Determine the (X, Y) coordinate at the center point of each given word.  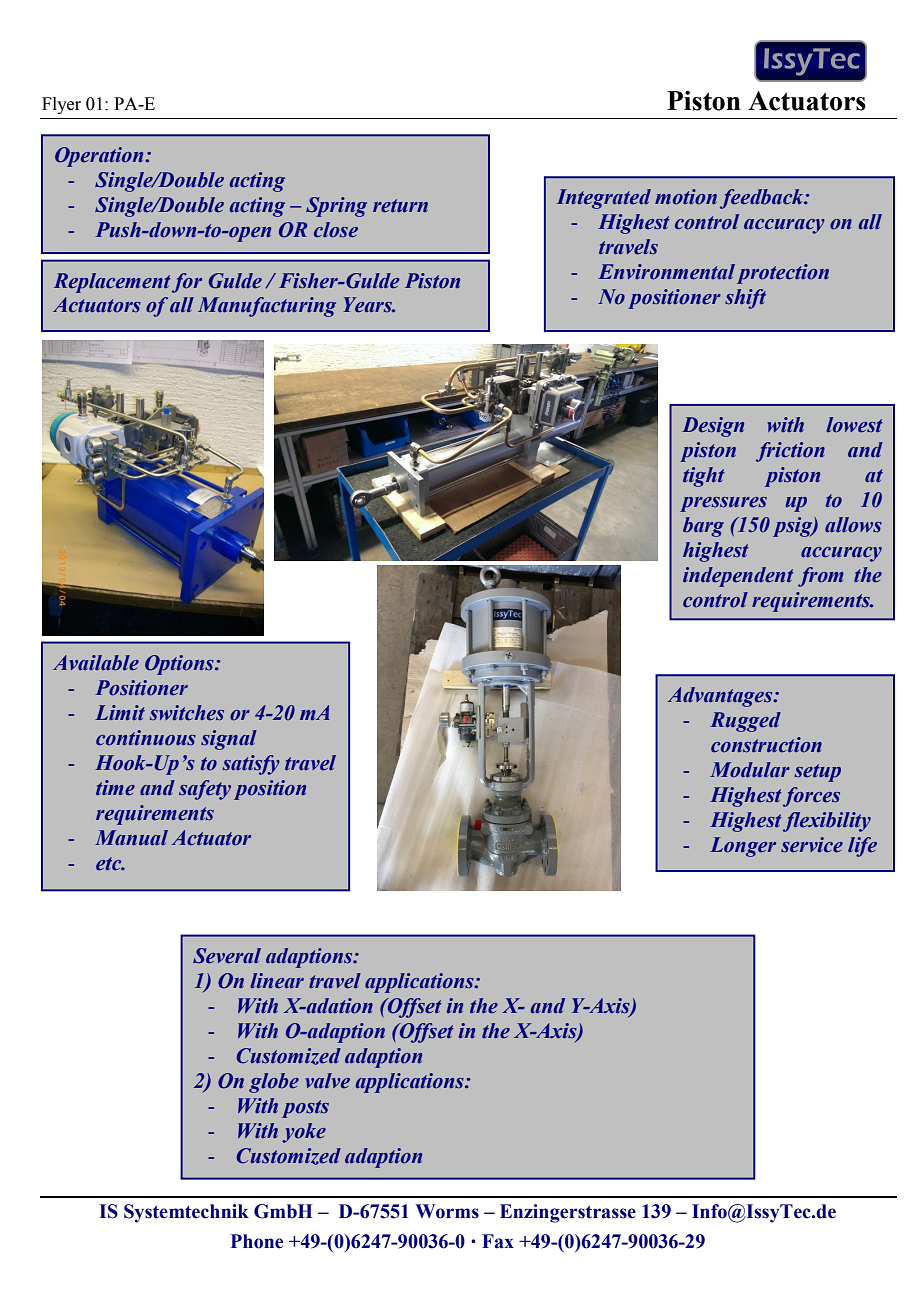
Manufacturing (267, 307)
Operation (100, 157)
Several (227, 956)
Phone (257, 1241)
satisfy (251, 765)
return (400, 206)
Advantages (721, 697)
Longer (743, 847)
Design (713, 427)
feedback (763, 199)
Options (180, 665)
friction (790, 452)
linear (277, 981)
